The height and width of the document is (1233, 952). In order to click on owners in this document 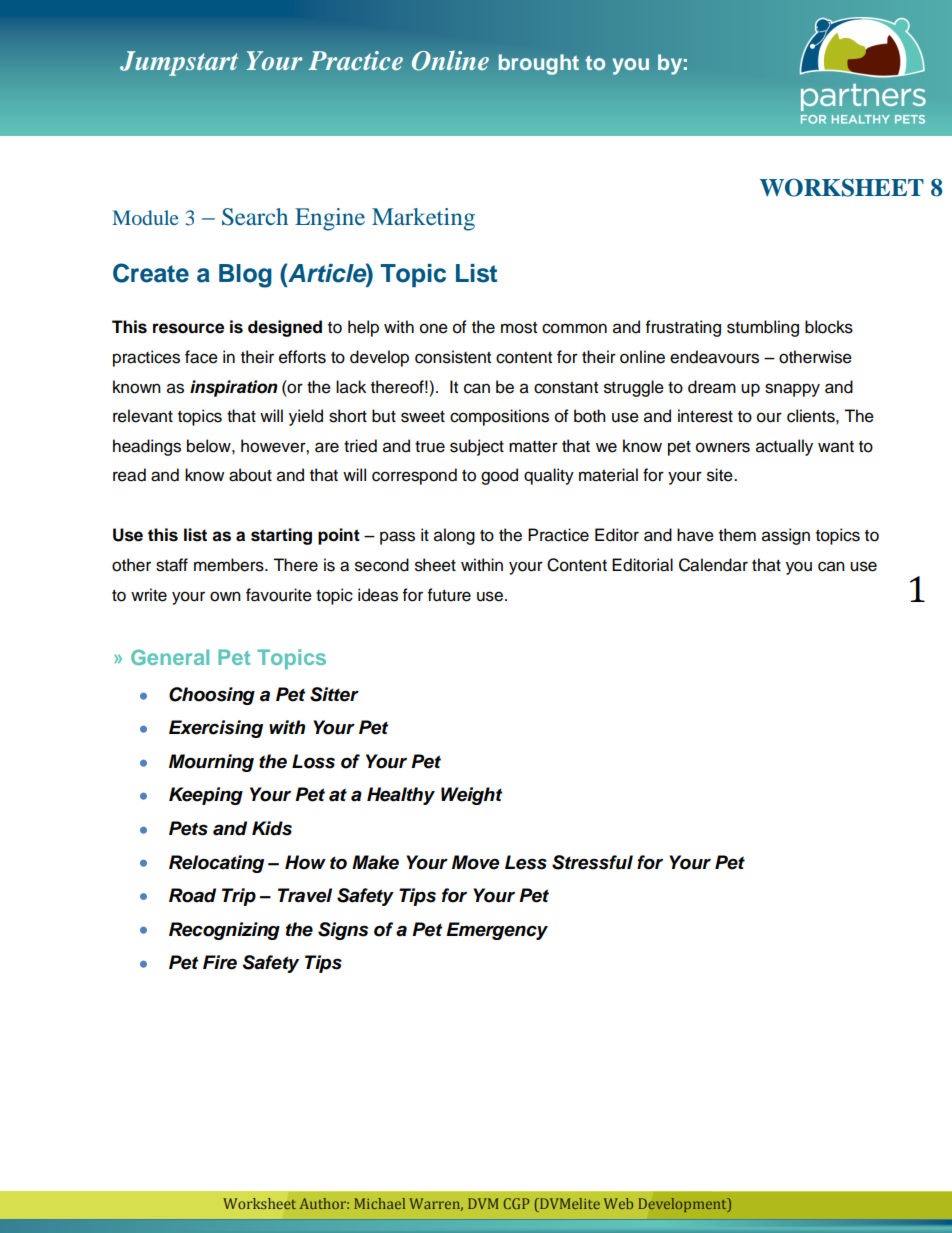, I will do `click(723, 447)`.
